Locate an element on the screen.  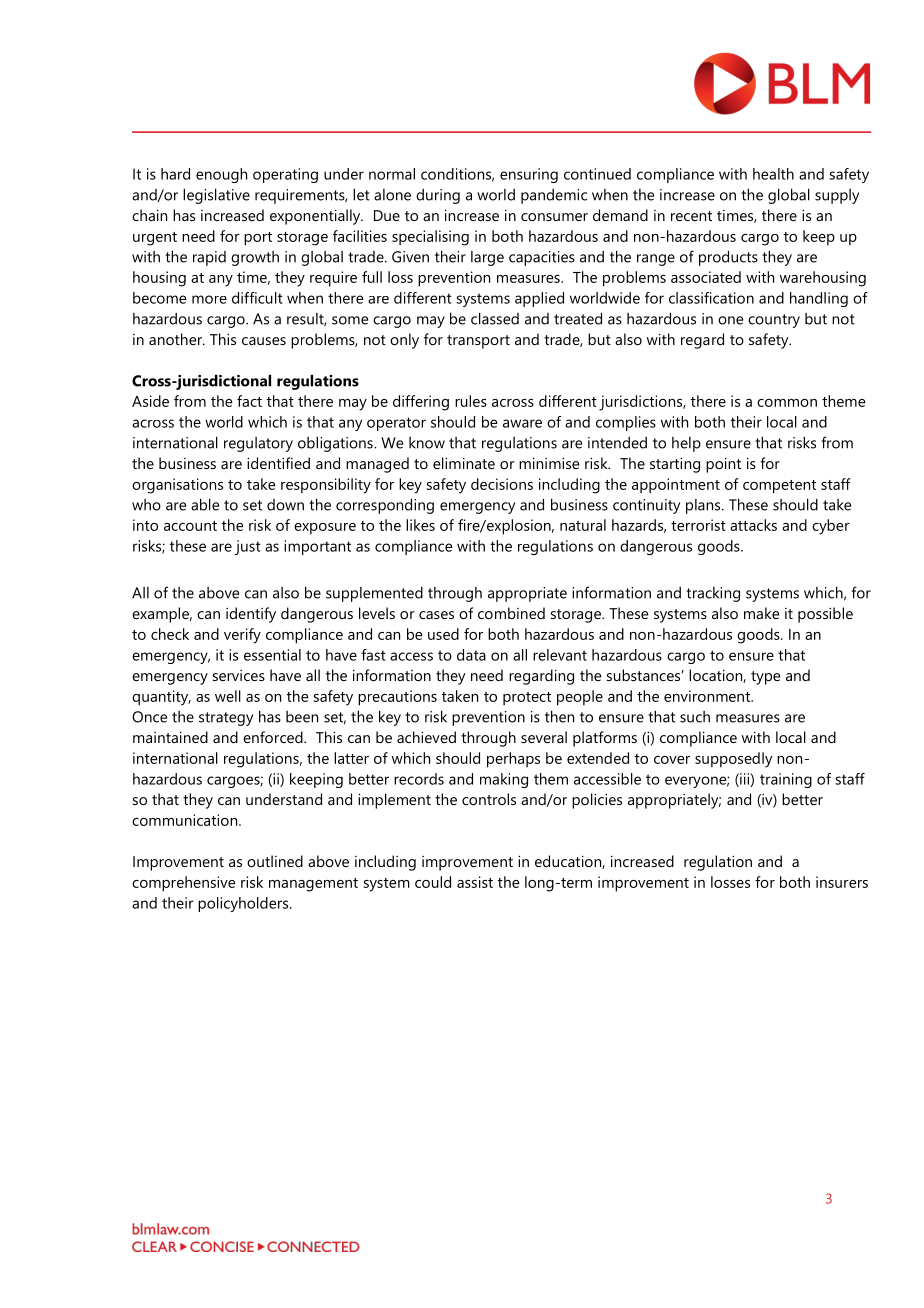
aware is located at coordinates (522, 423).
